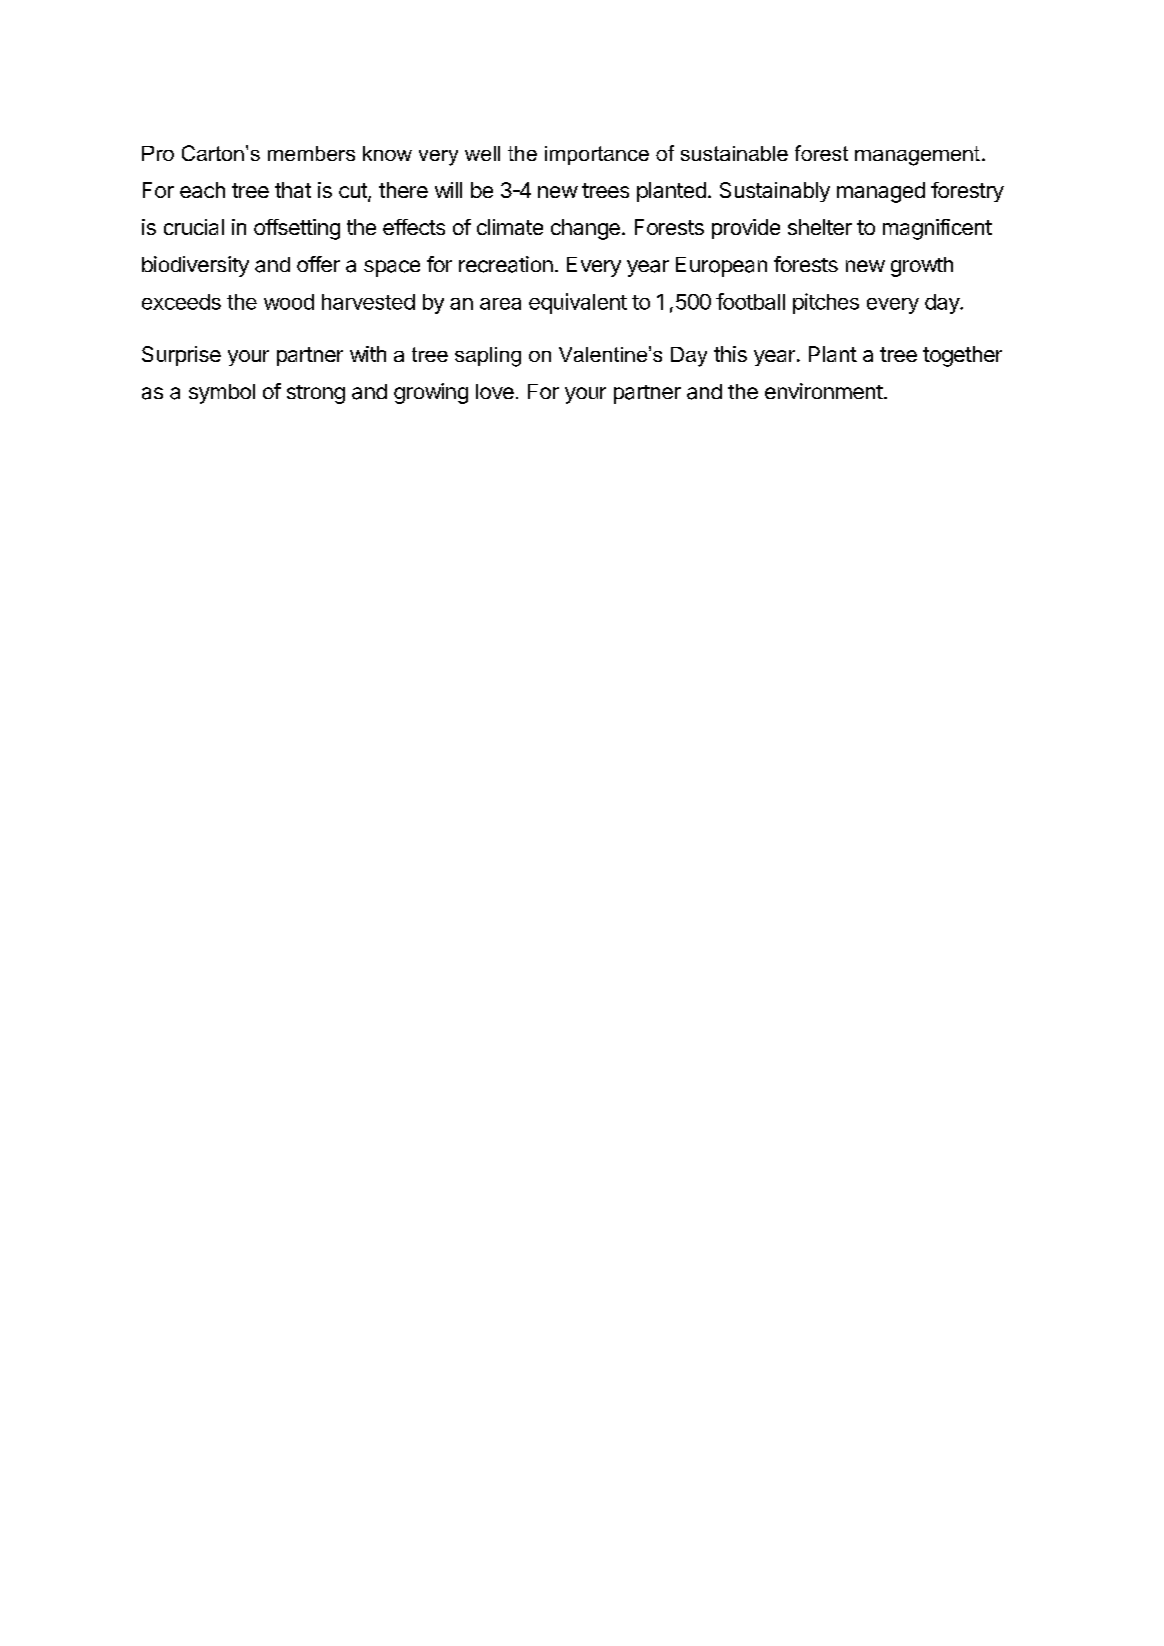 This image has height=1646, width=1164. Describe the element at coordinates (820, 227) in the image. I see `shelter` at that location.
